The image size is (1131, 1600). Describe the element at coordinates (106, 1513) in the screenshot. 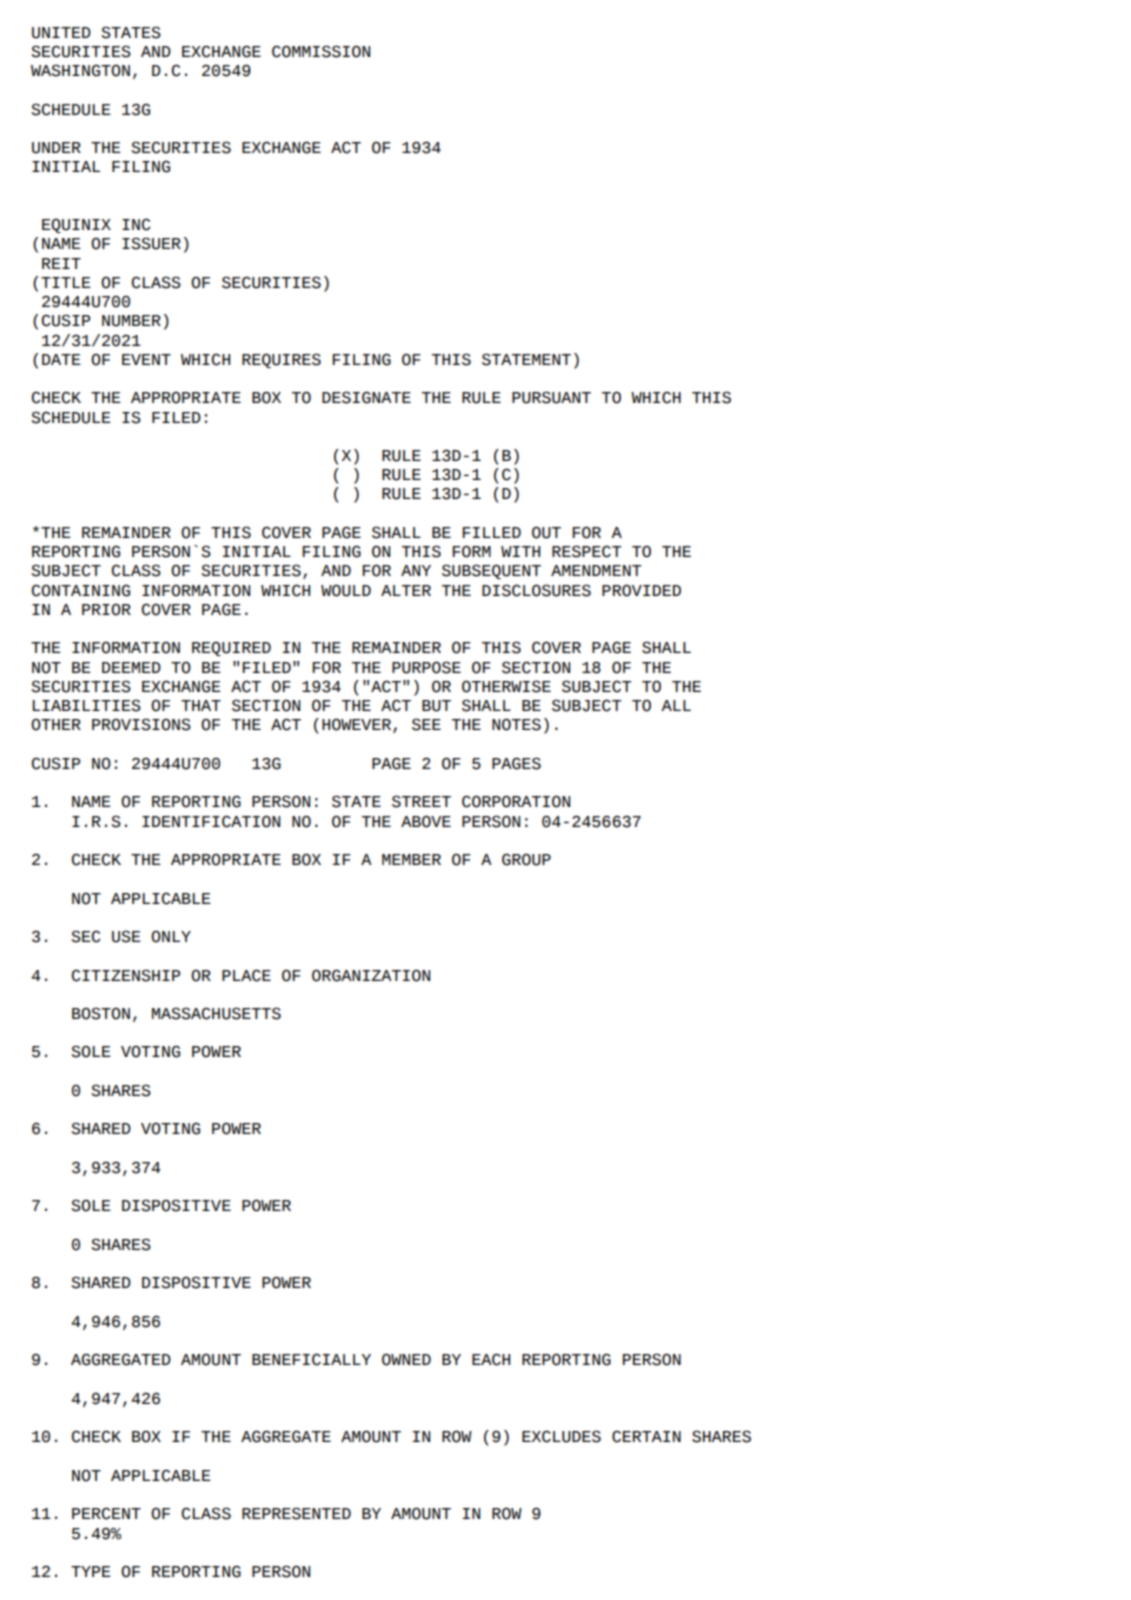

I see `PERCENT` at that location.
